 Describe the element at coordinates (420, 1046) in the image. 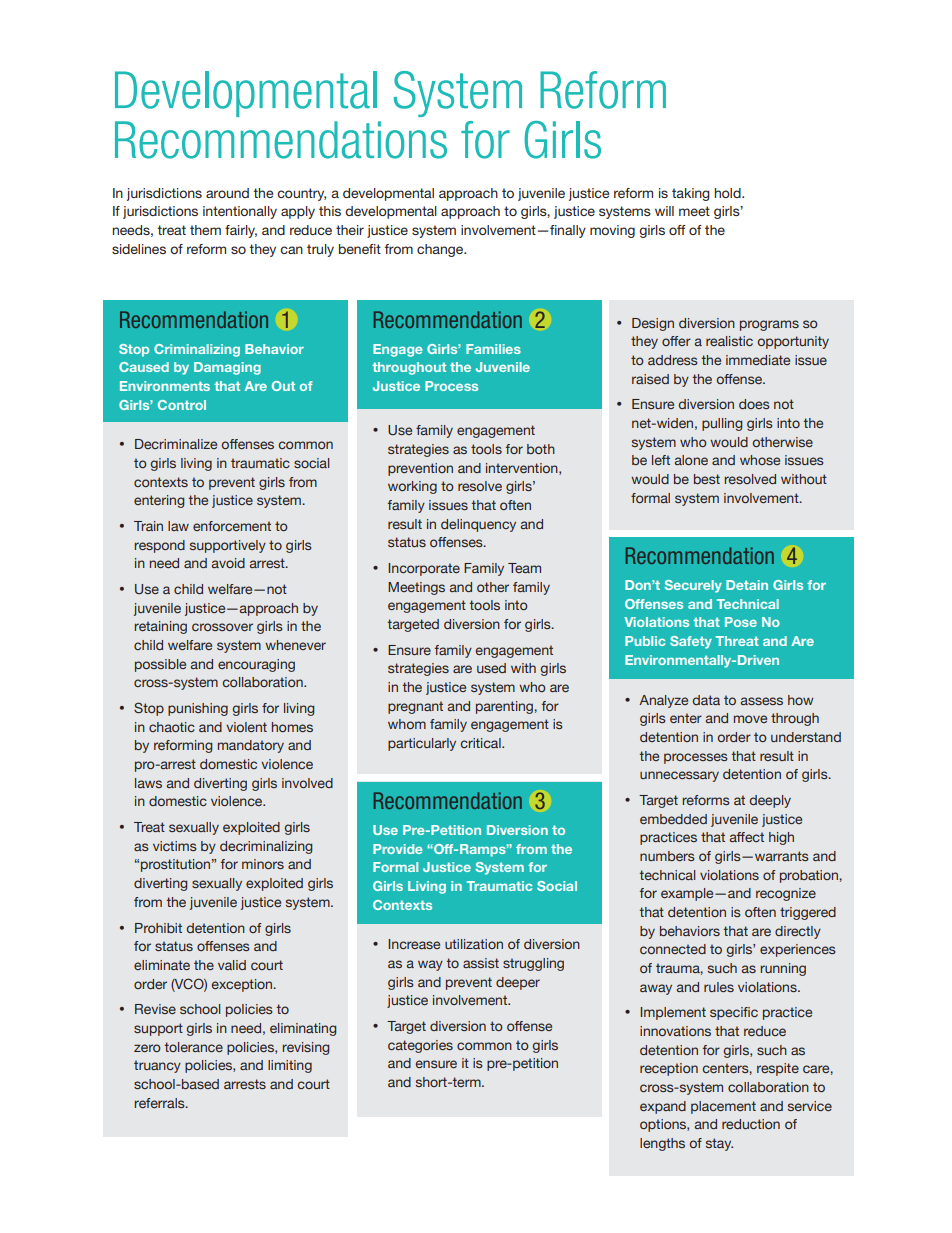

I see `categories` at that location.
